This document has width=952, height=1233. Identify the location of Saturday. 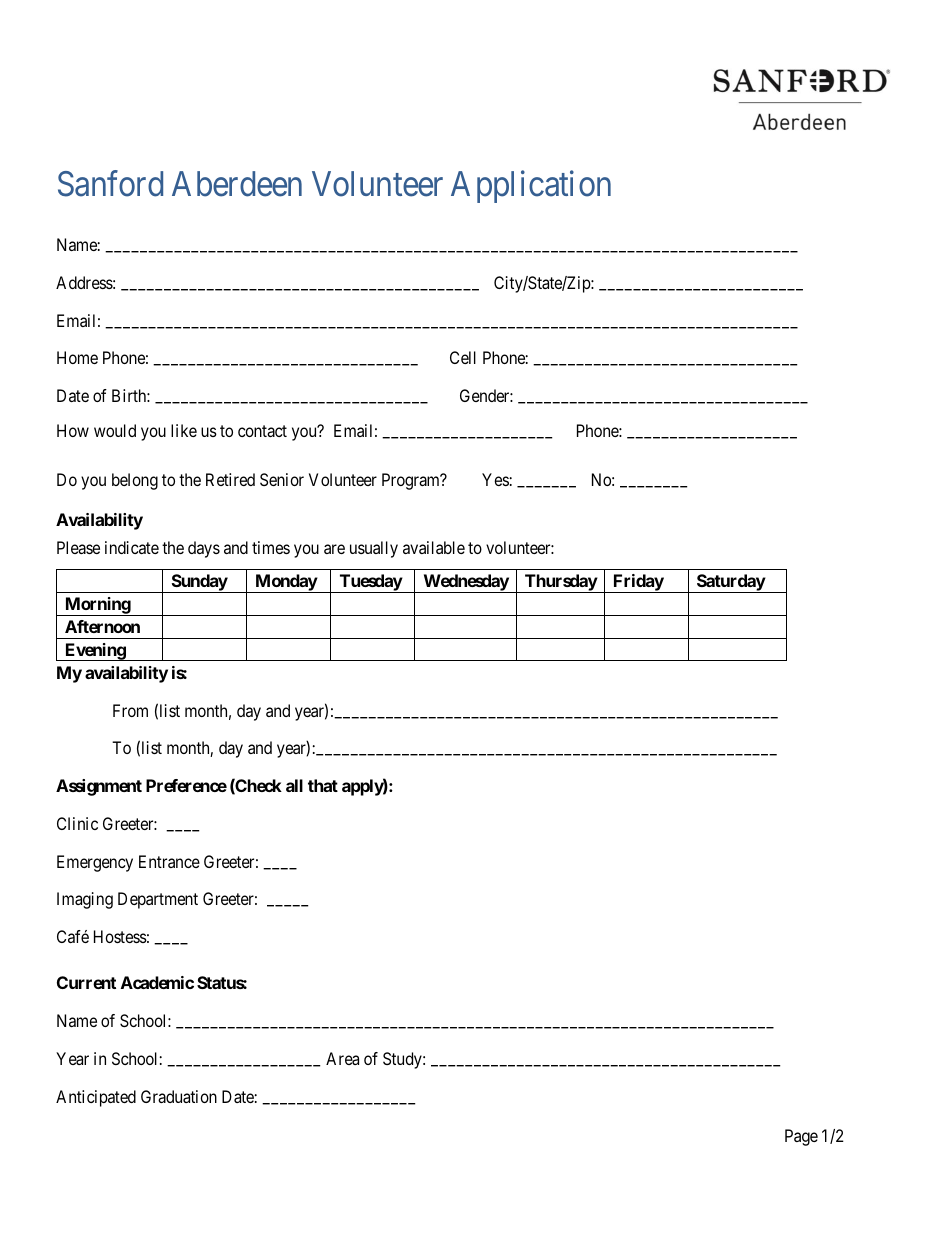
(730, 583).
